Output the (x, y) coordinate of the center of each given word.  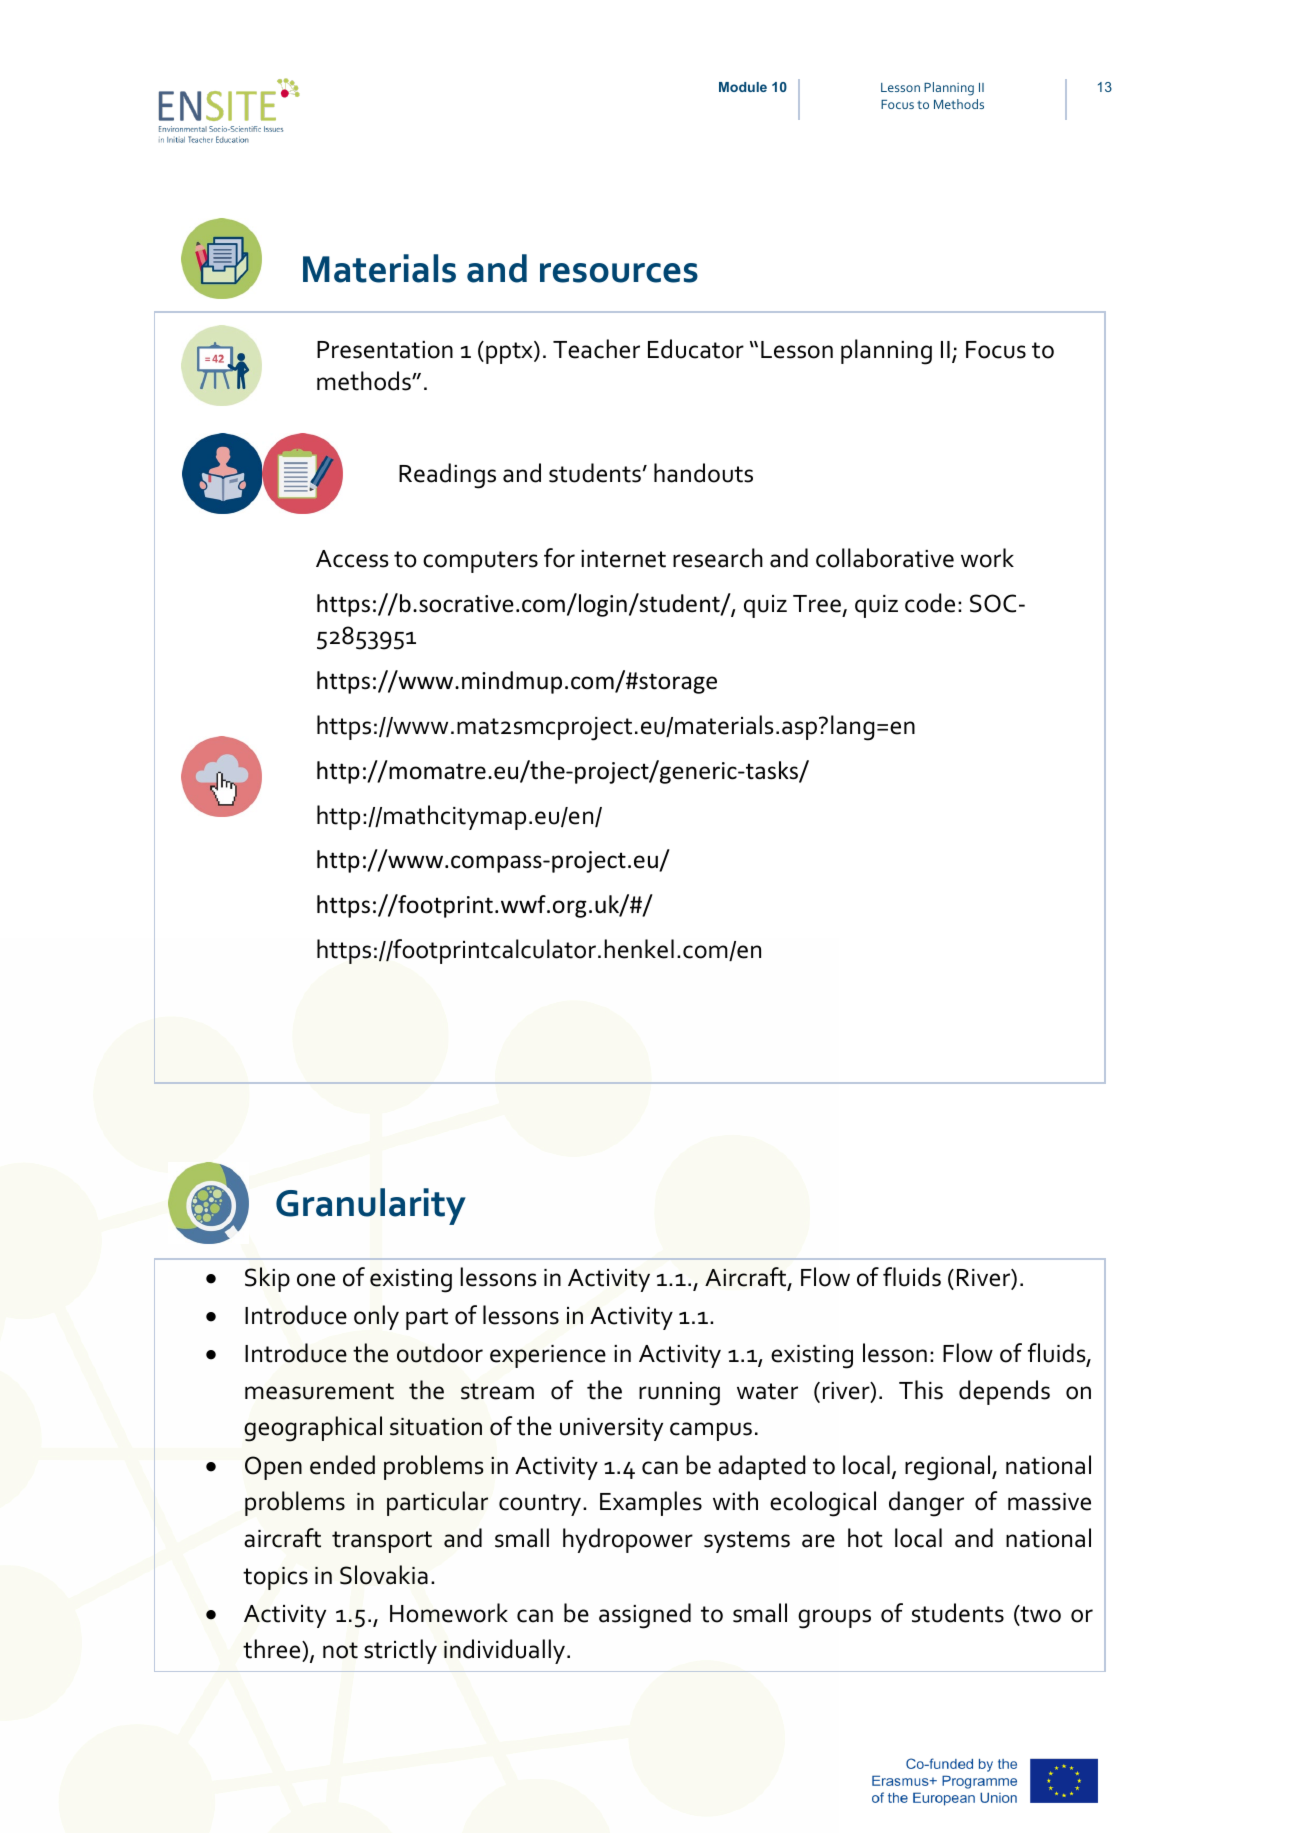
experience (548, 1356)
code (930, 603)
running (679, 1394)
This (921, 1390)
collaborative (885, 558)
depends (1004, 1392)
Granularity (371, 1206)
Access (352, 559)
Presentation (385, 350)
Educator (696, 349)
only (376, 1317)
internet (623, 559)
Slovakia (384, 1575)
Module (743, 87)
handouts (703, 473)
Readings (447, 476)
